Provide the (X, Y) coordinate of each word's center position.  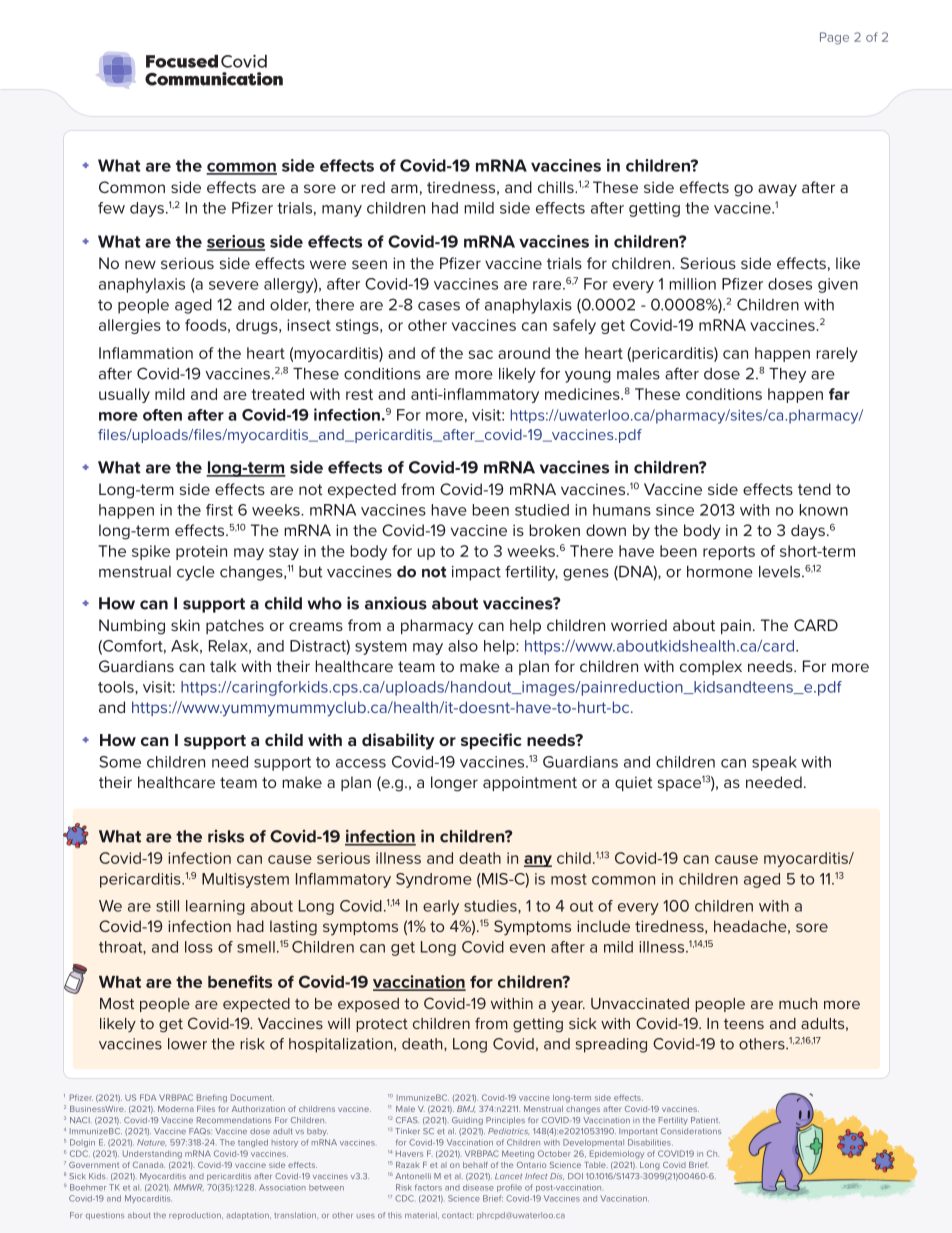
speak (774, 763)
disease (478, 1187)
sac (481, 354)
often (162, 415)
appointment (530, 783)
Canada (149, 1165)
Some (120, 762)
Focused (182, 61)
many (342, 211)
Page (834, 38)
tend (814, 489)
